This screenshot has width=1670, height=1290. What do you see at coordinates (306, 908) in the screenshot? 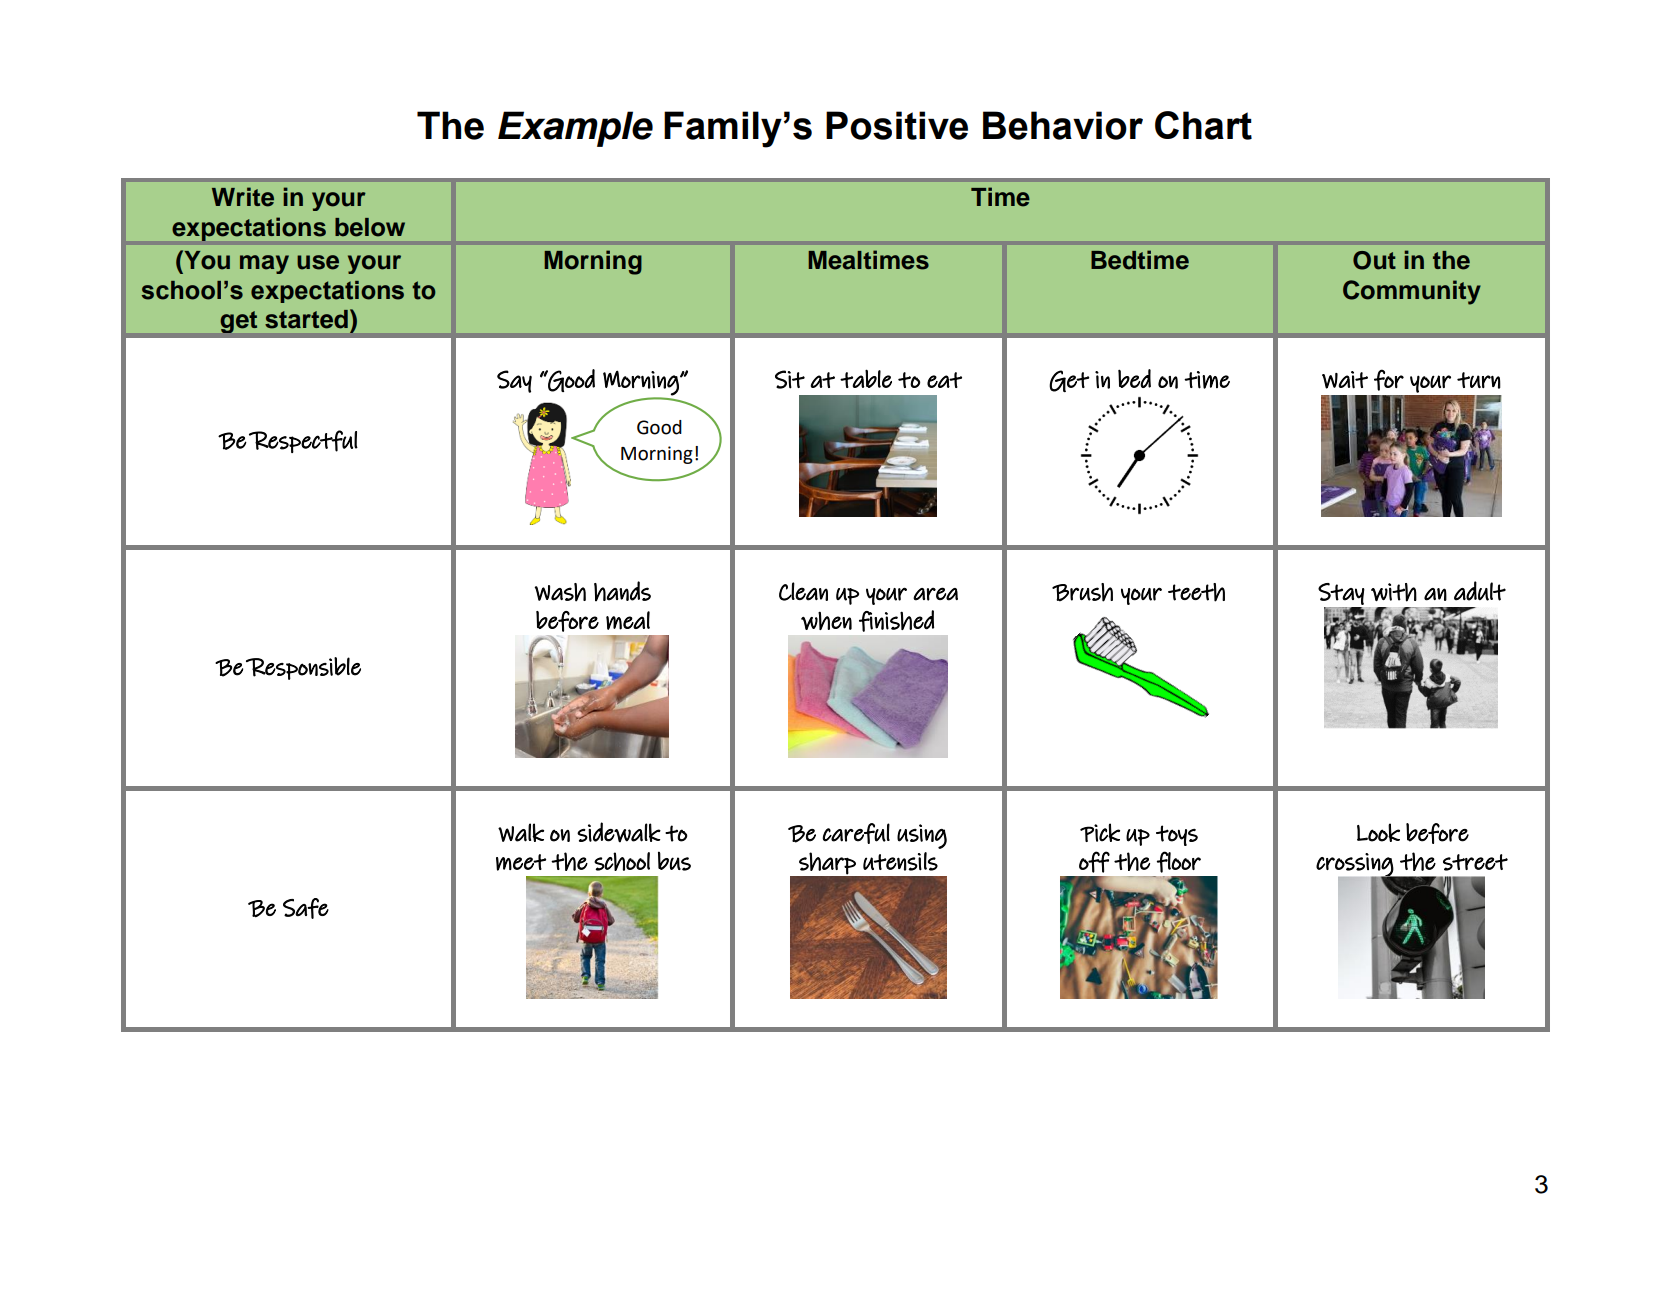
I see `Safe` at bounding box center [306, 908].
